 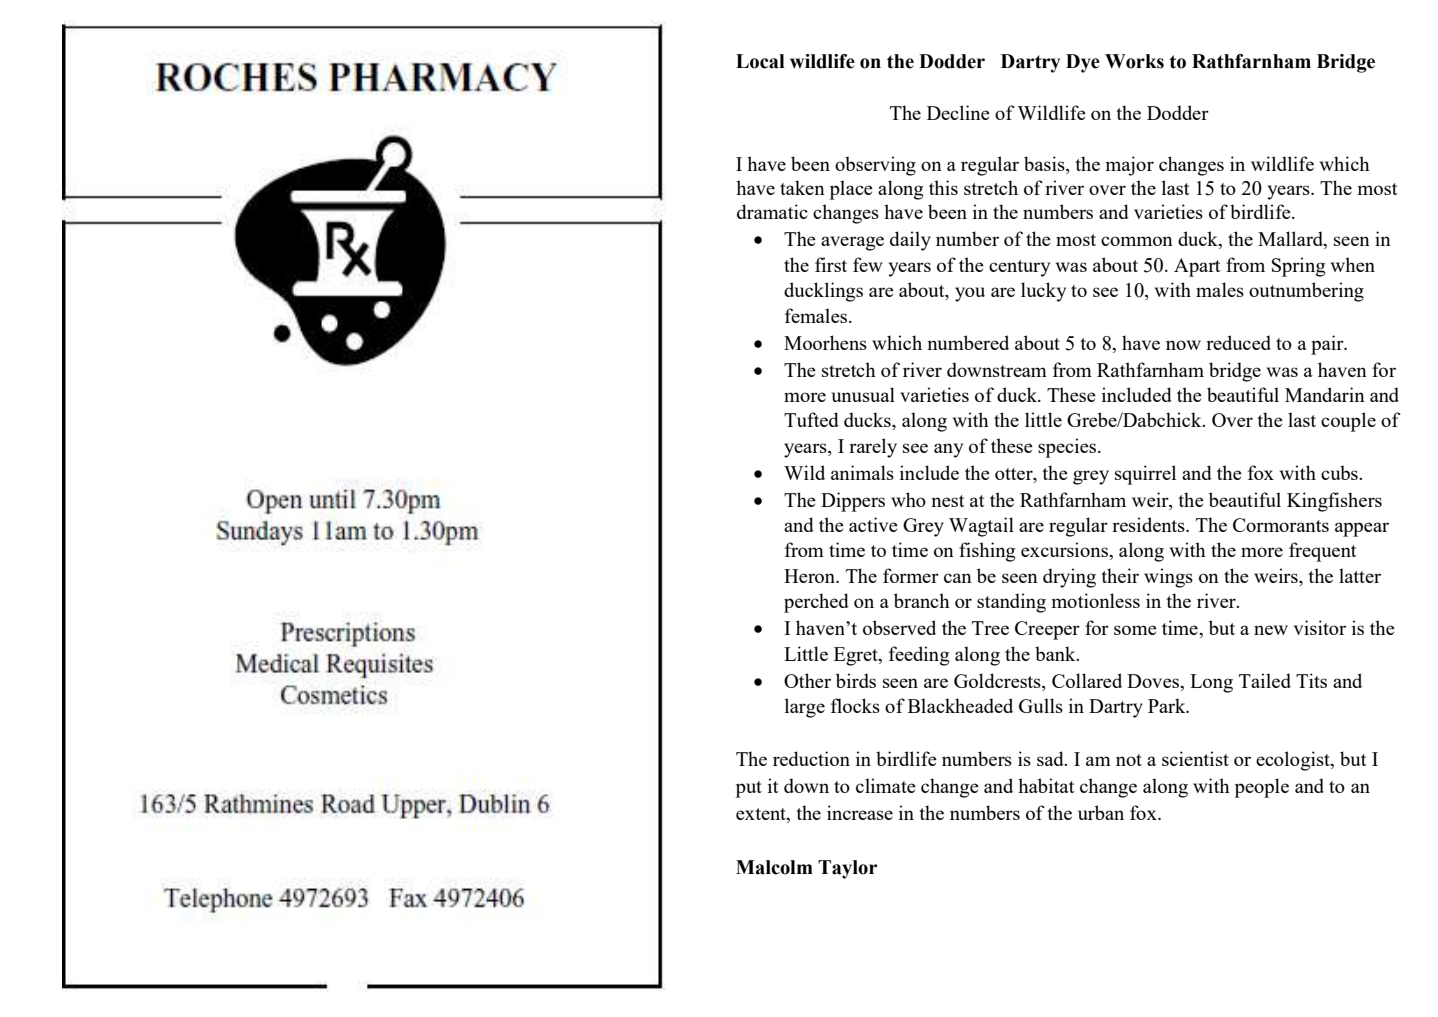 What do you see at coordinates (848, 869) in the screenshot?
I see `Taylor` at bounding box center [848, 869].
